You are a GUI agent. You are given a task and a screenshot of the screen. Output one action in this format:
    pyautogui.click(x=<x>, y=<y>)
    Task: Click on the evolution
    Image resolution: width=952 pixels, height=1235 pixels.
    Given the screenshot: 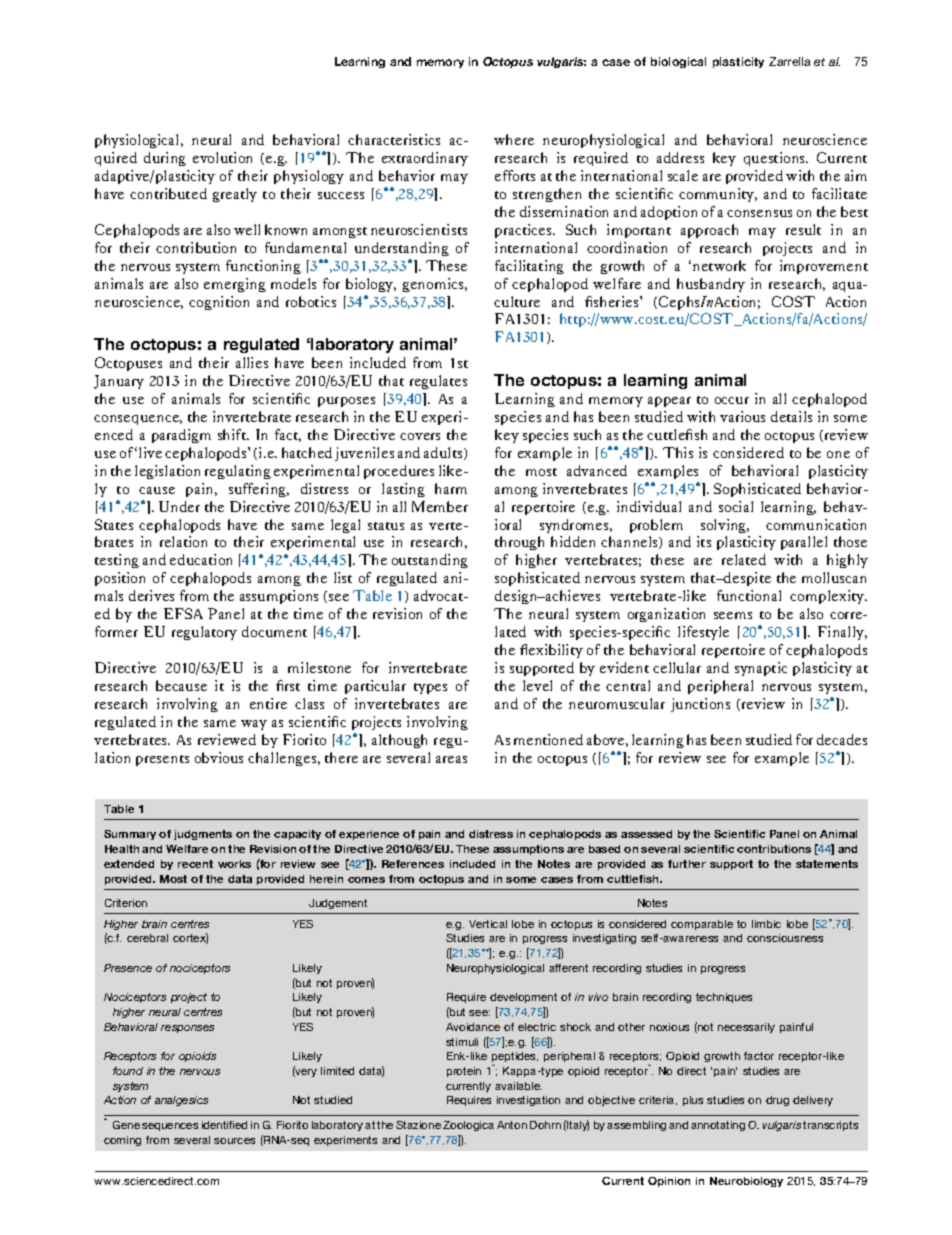 What is the action you would take?
    pyautogui.click(x=222, y=157)
